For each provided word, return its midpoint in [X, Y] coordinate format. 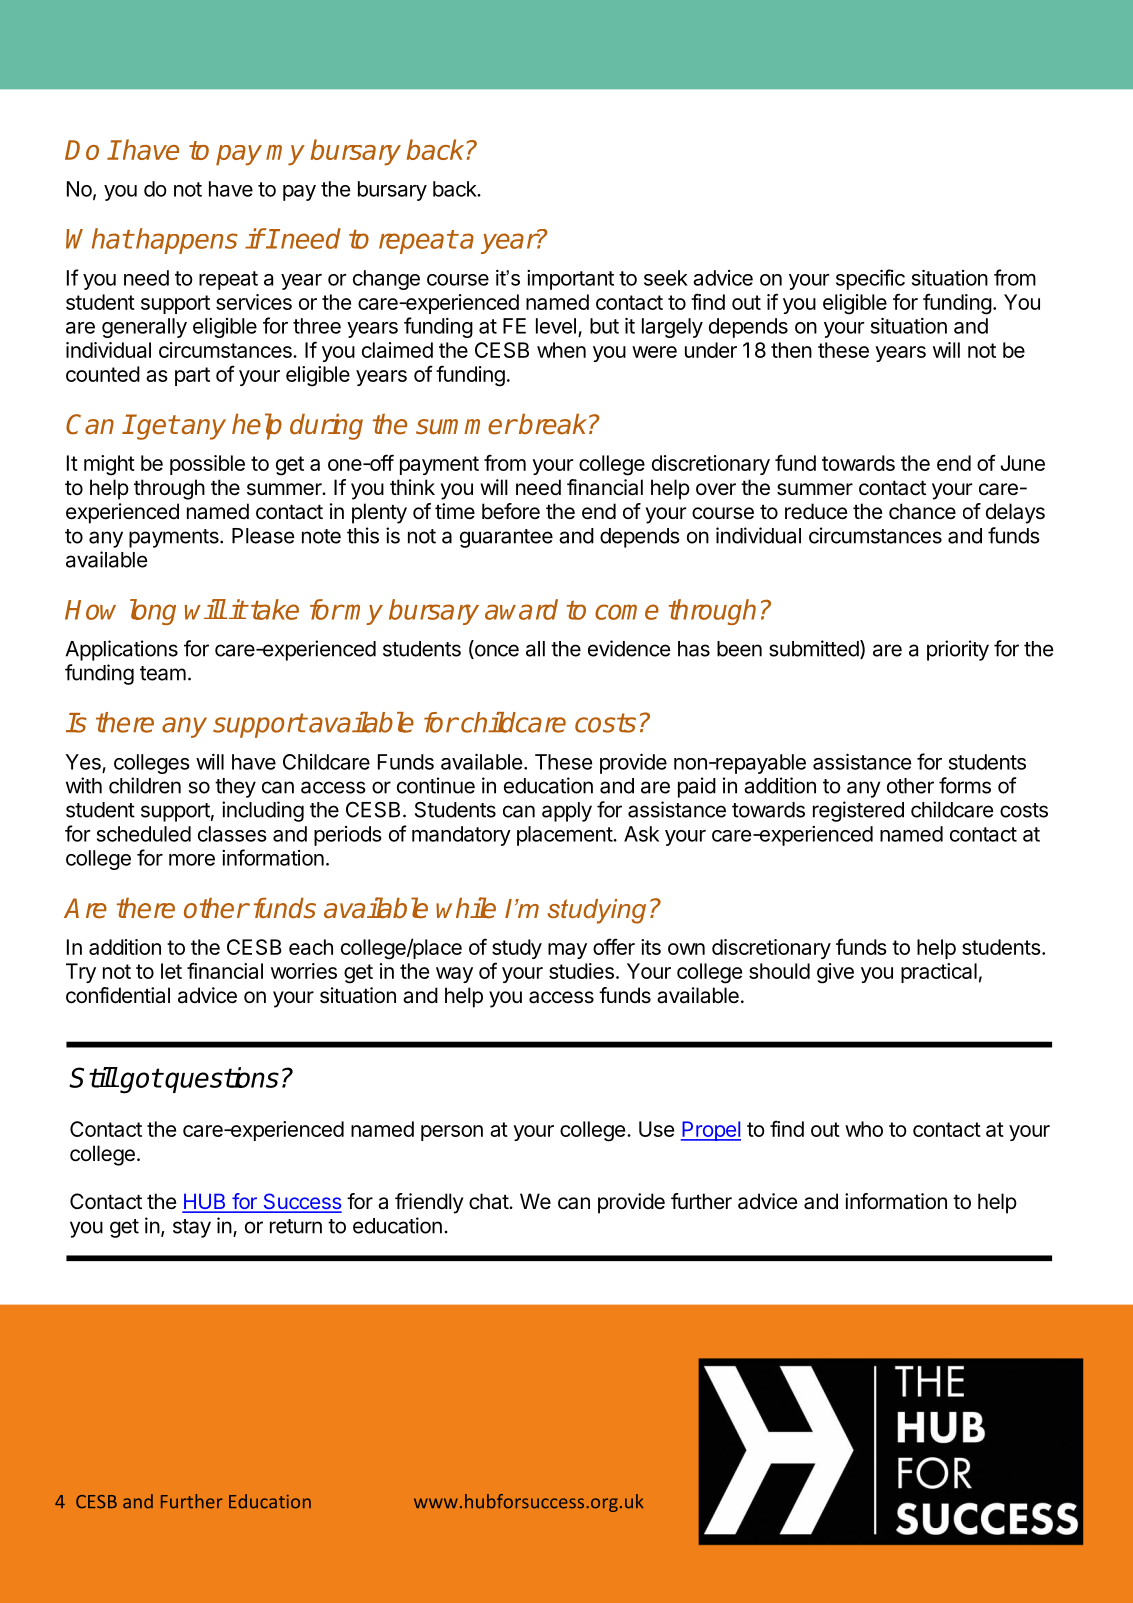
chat [489, 1201]
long [153, 612]
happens [186, 241]
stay [192, 1228]
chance [922, 511]
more [192, 860]
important [570, 280]
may [567, 951]
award [521, 609]
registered [858, 811]
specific [870, 279]
